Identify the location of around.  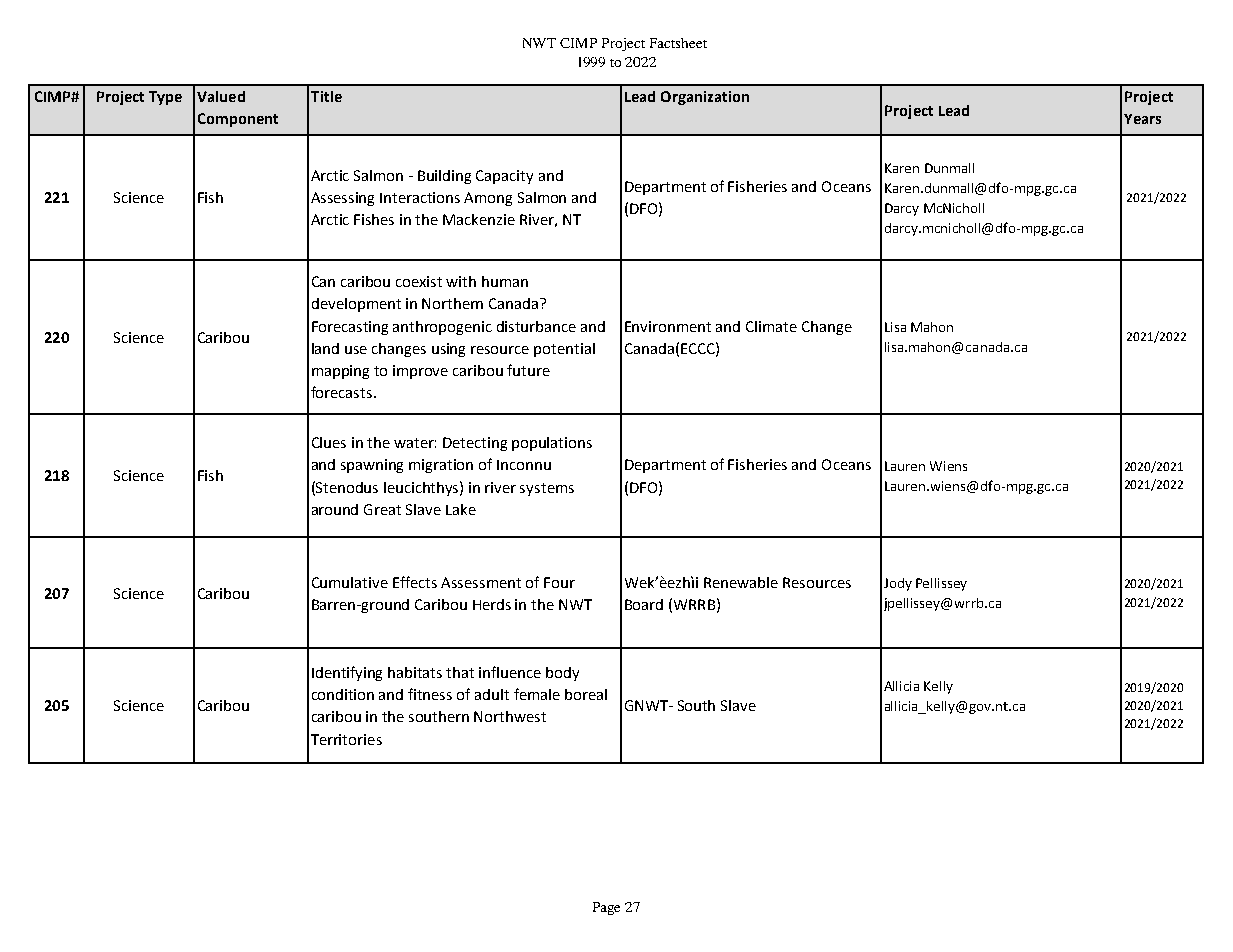
(335, 509).
